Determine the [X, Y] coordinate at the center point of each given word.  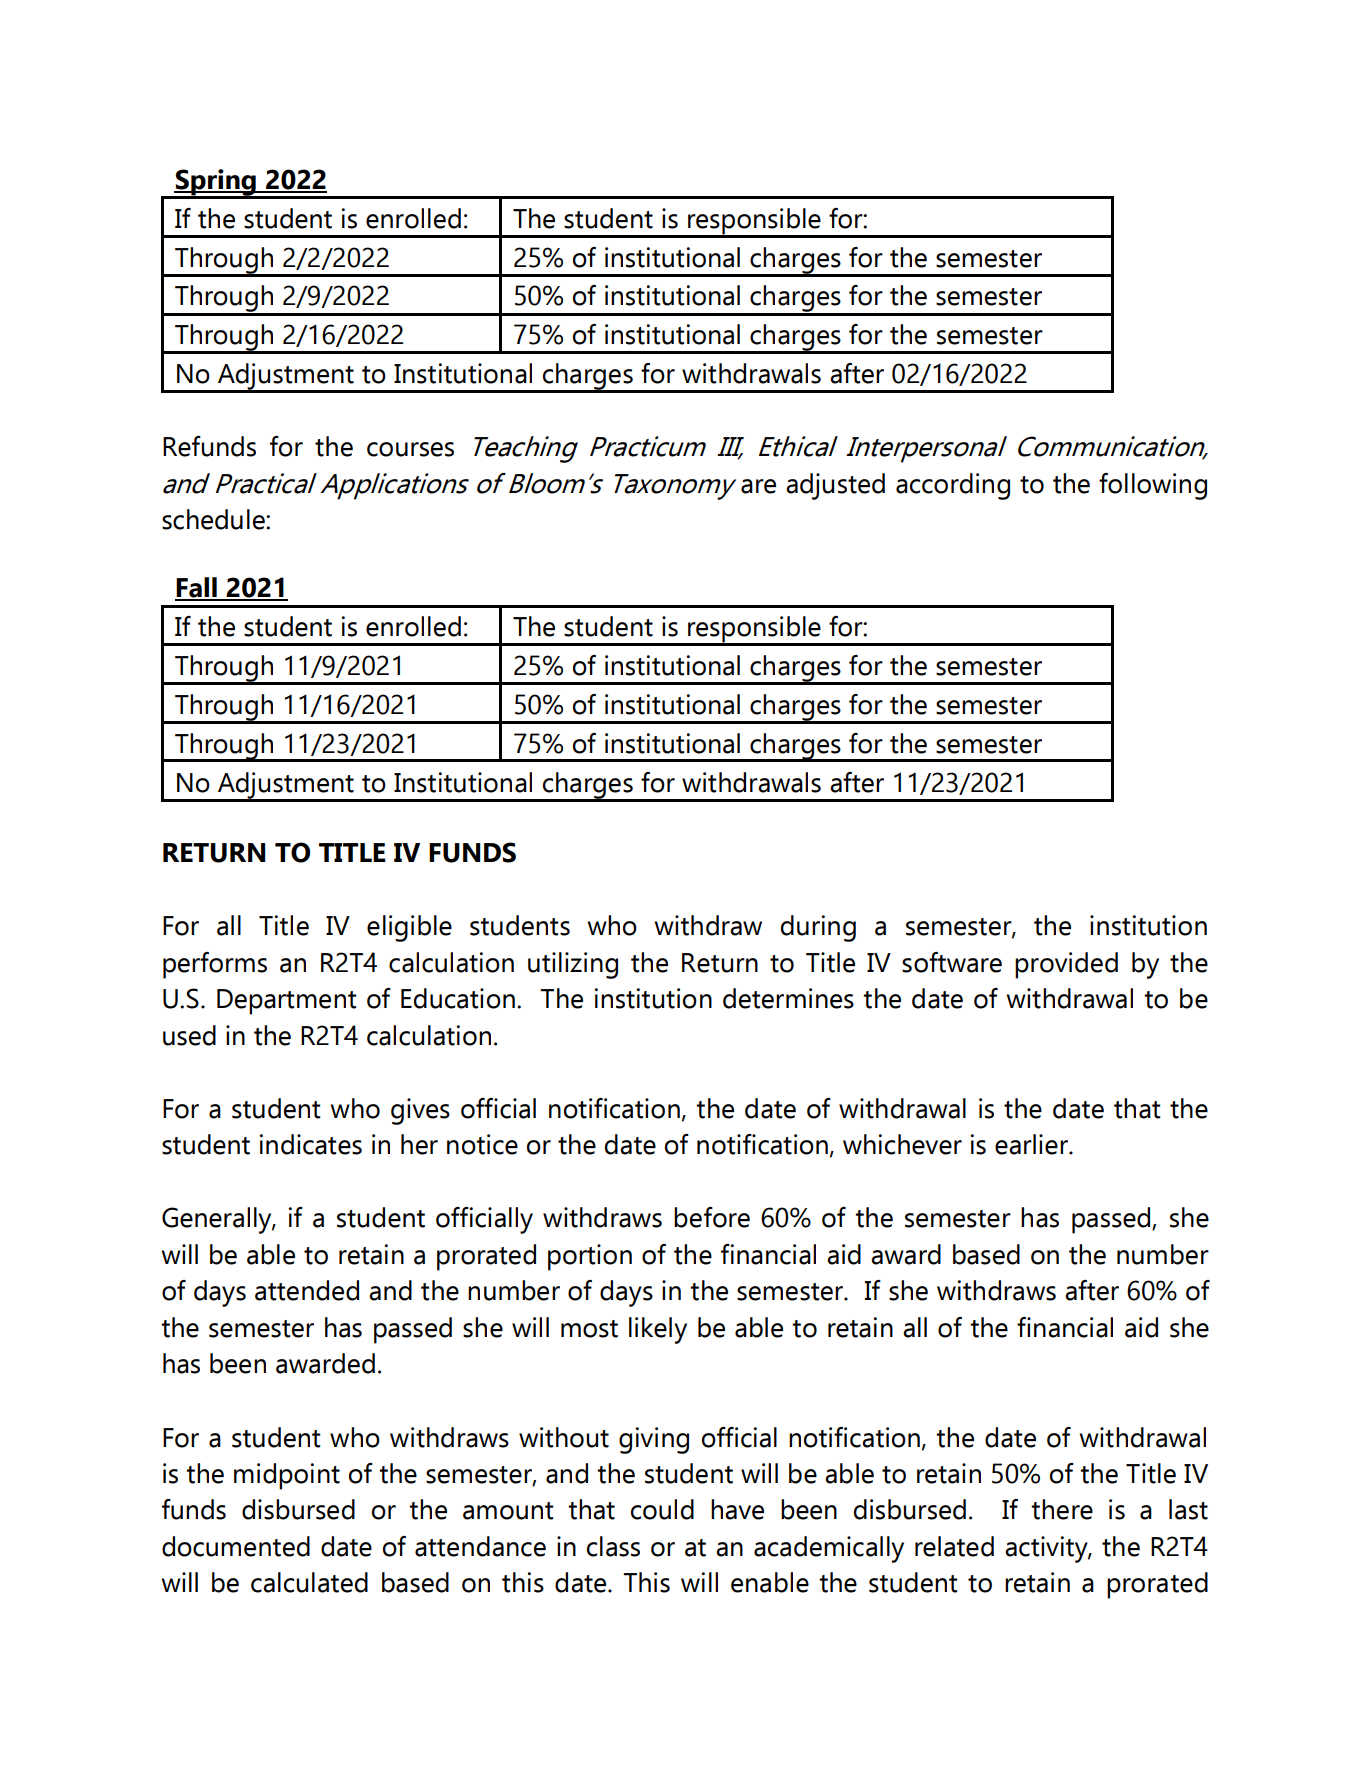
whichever [902, 1144]
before [712, 1217]
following [1153, 486]
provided [1066, 965]
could [662, 1509]
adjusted [835, 486]
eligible [409, 928]
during [818, 928]
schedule [214, 519]
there [1062, 1509]
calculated [309, 1582]
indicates [311, 1144]
